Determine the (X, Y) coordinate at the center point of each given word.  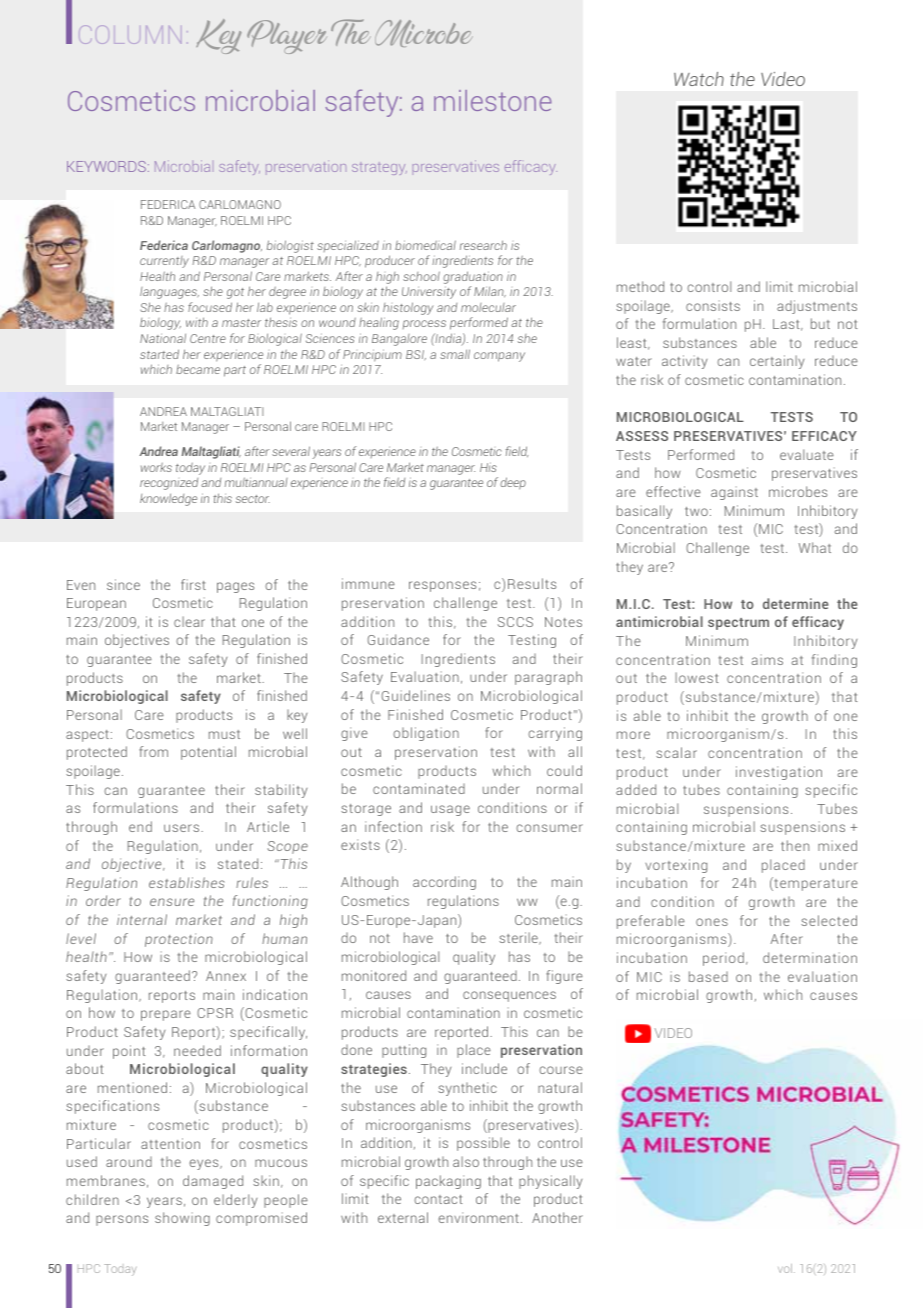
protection (179, 940)
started (159, 354)
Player (287, 37)
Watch (699, 79)
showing (182, 1219)
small (455, 354)
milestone (492, 100)
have (418, 937)
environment (478, 1217)
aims (767, 659)
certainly (777, 362)
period (723, 959)
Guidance (398, 639)
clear (189, 621)
